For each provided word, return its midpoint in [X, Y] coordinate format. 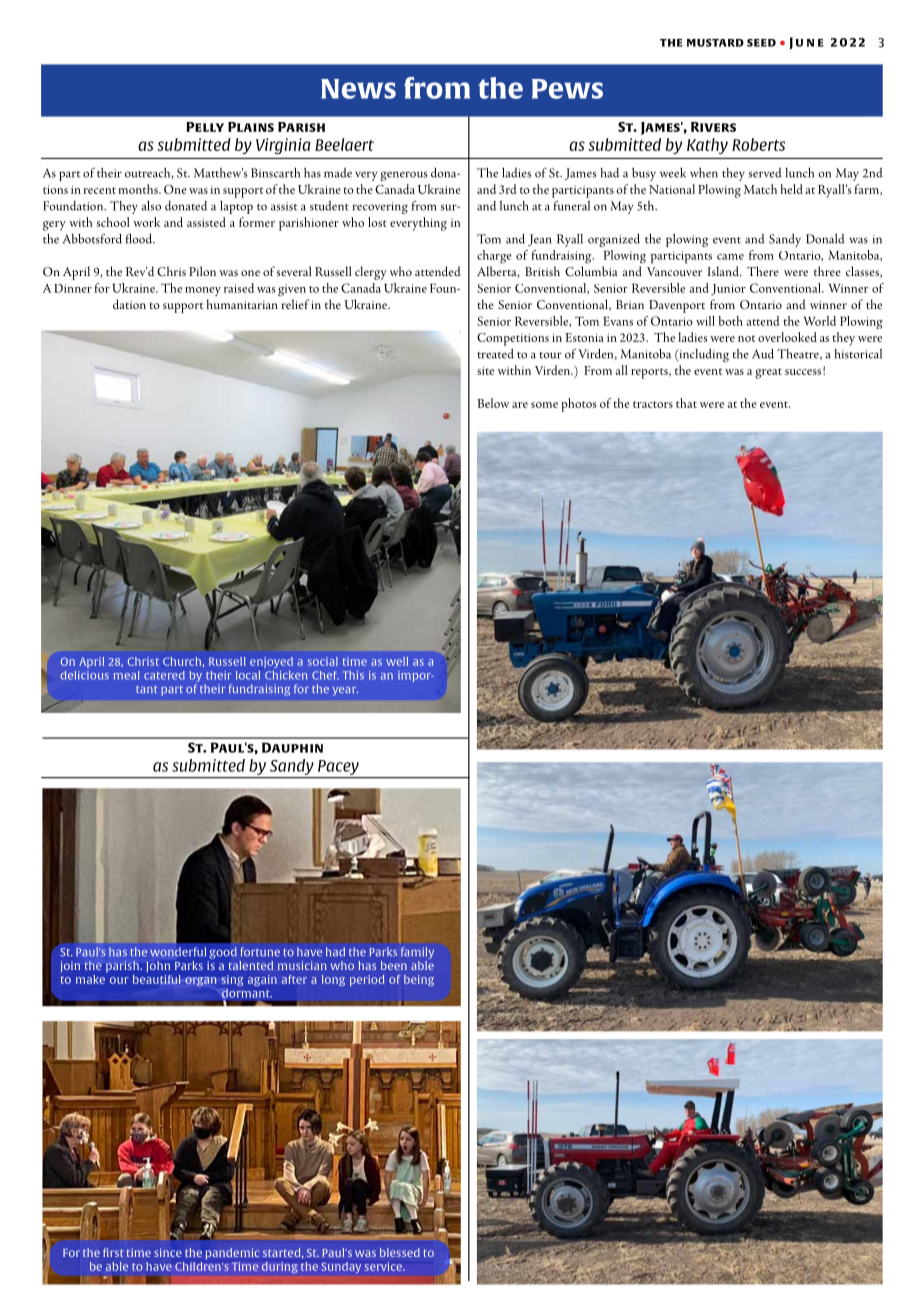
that [686, 403]
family [417, 953]
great [768, 373]
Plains [251, 127]
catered [164, 675]
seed [761, 43]
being [419, 980]
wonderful [178, 952]
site [485, 370]
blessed [400, 1252]
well [397, 661]
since [168, 1252]
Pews [567, 89]
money [203, 291]
